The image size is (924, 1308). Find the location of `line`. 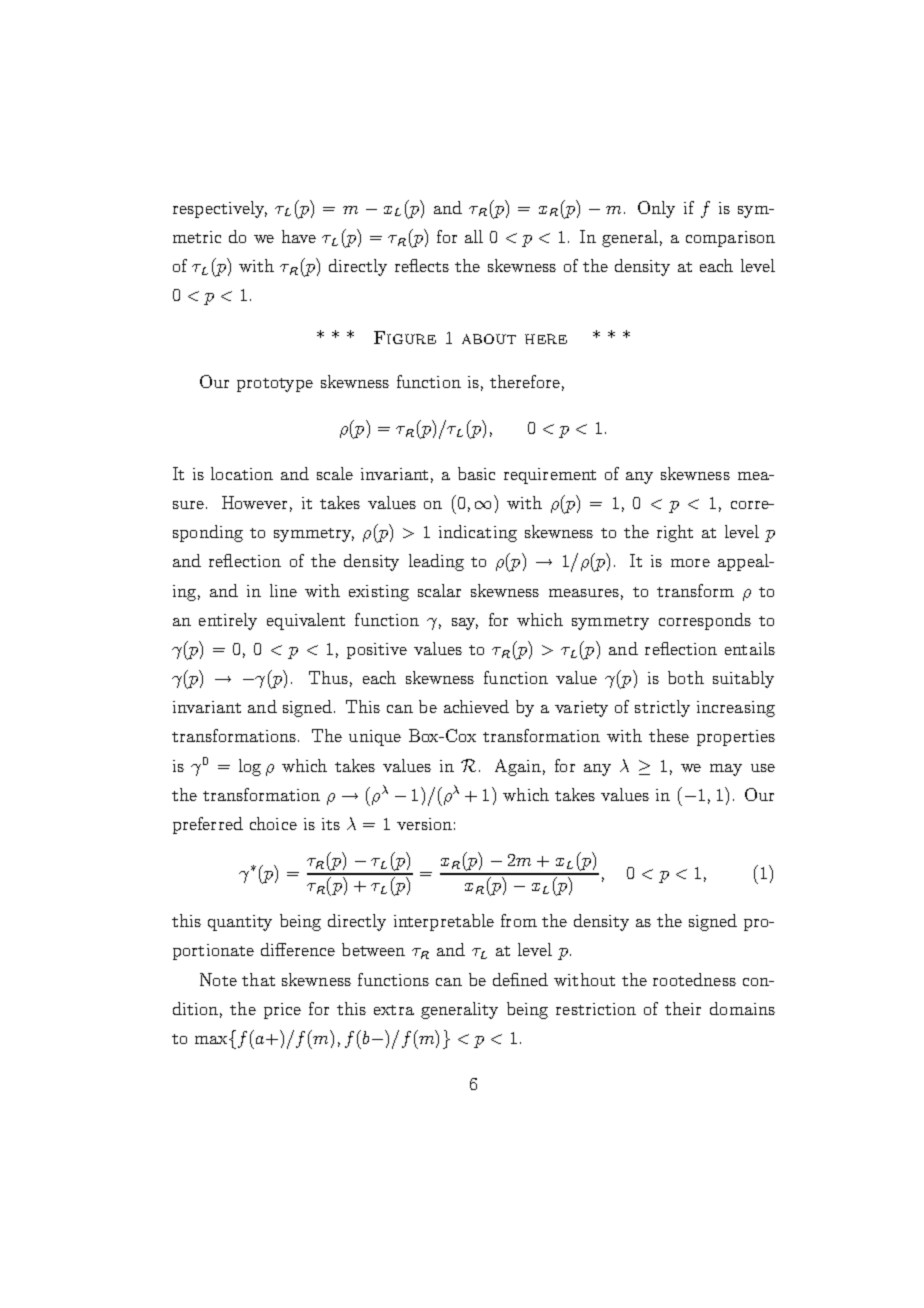

line is located at coordinates (283, 590).
